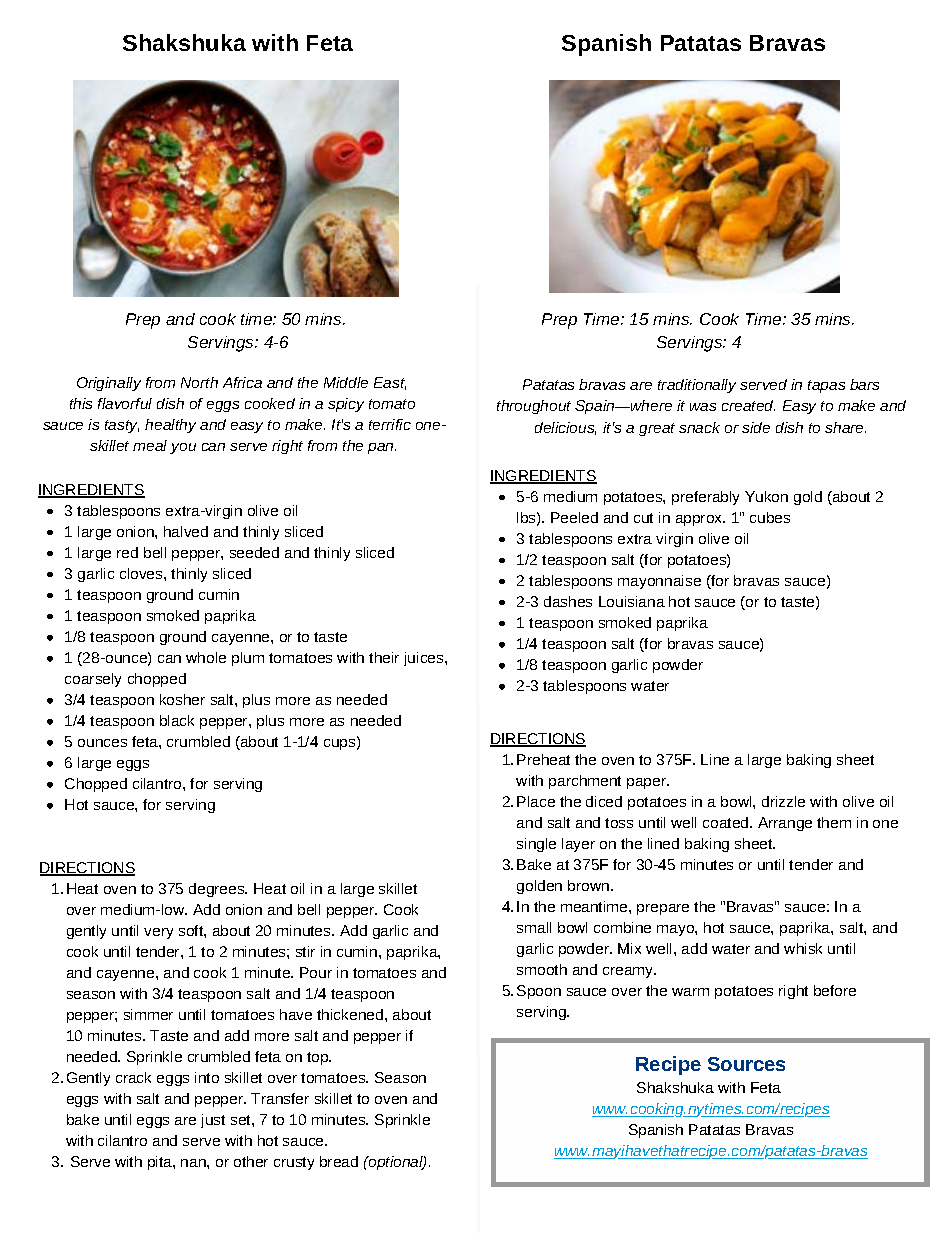 This page has height=1233, width=952. I want to click on created, so click(748, 405).
